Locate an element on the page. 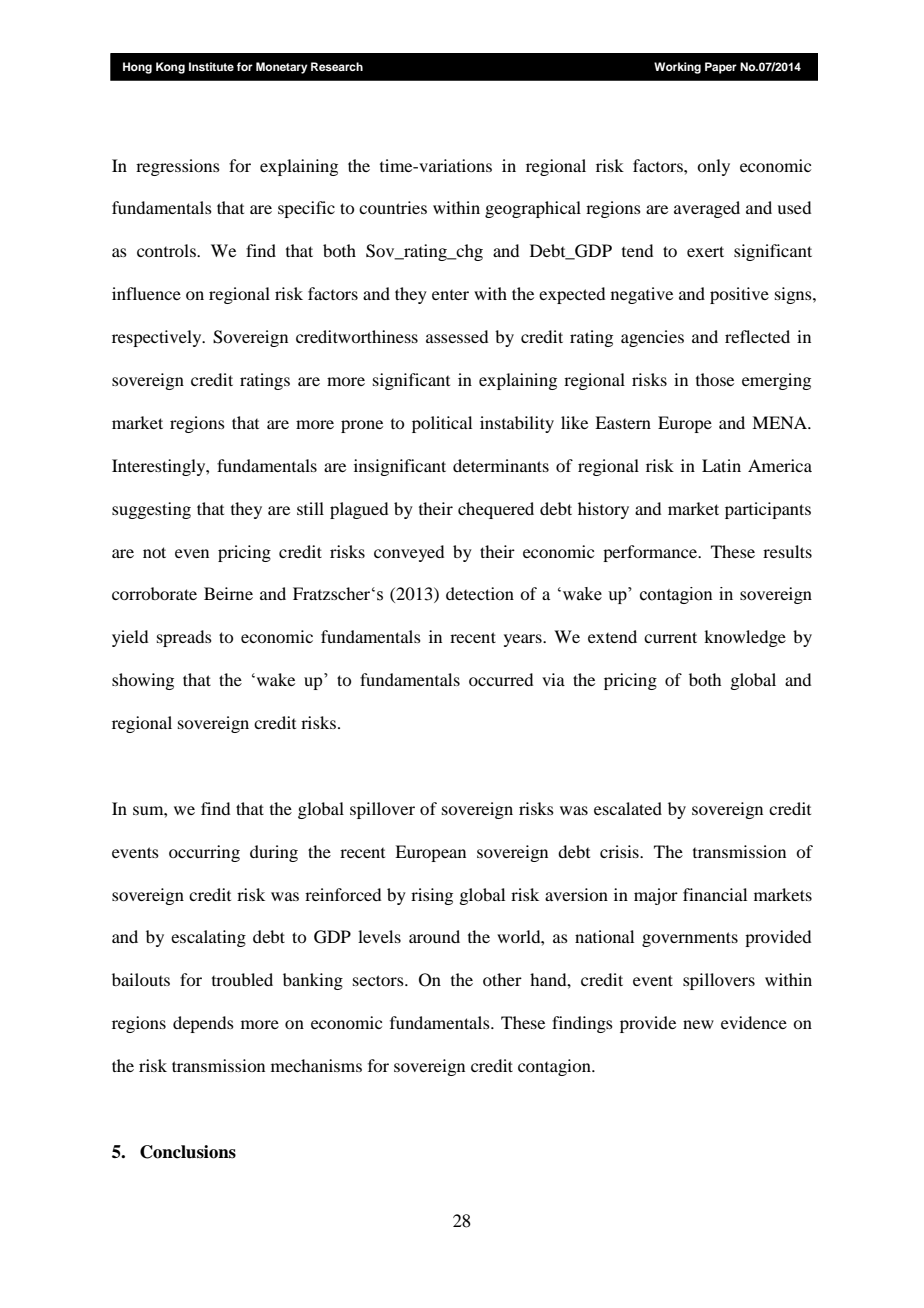 This page has width=924, height=1308. Institute is located at coordinates (211, 66).
